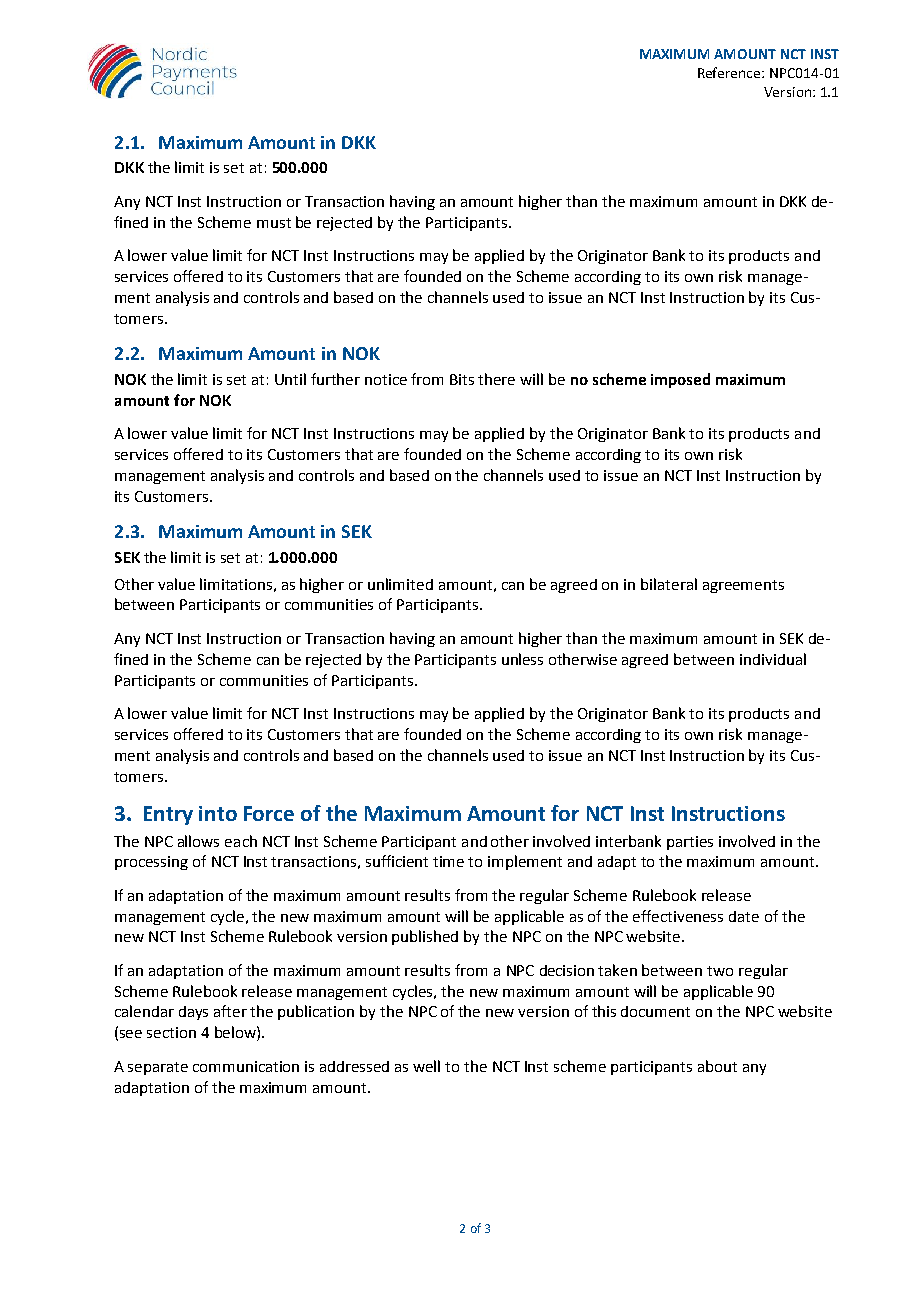  Describe the element at coordinates (274, 223) in the screenshot. I see `must` at that location.
